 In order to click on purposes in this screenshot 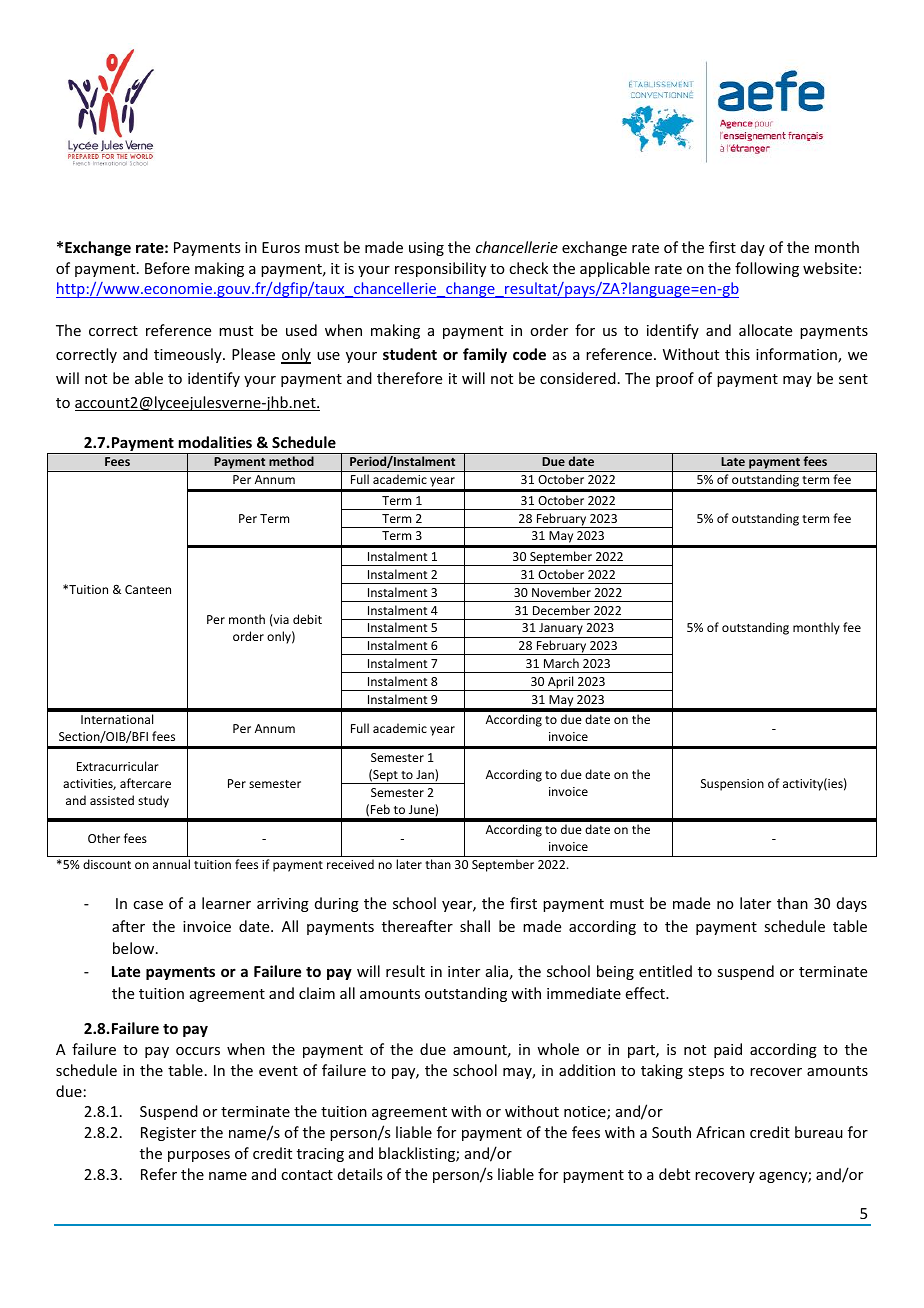, I will do `click(199, 1156)`.
